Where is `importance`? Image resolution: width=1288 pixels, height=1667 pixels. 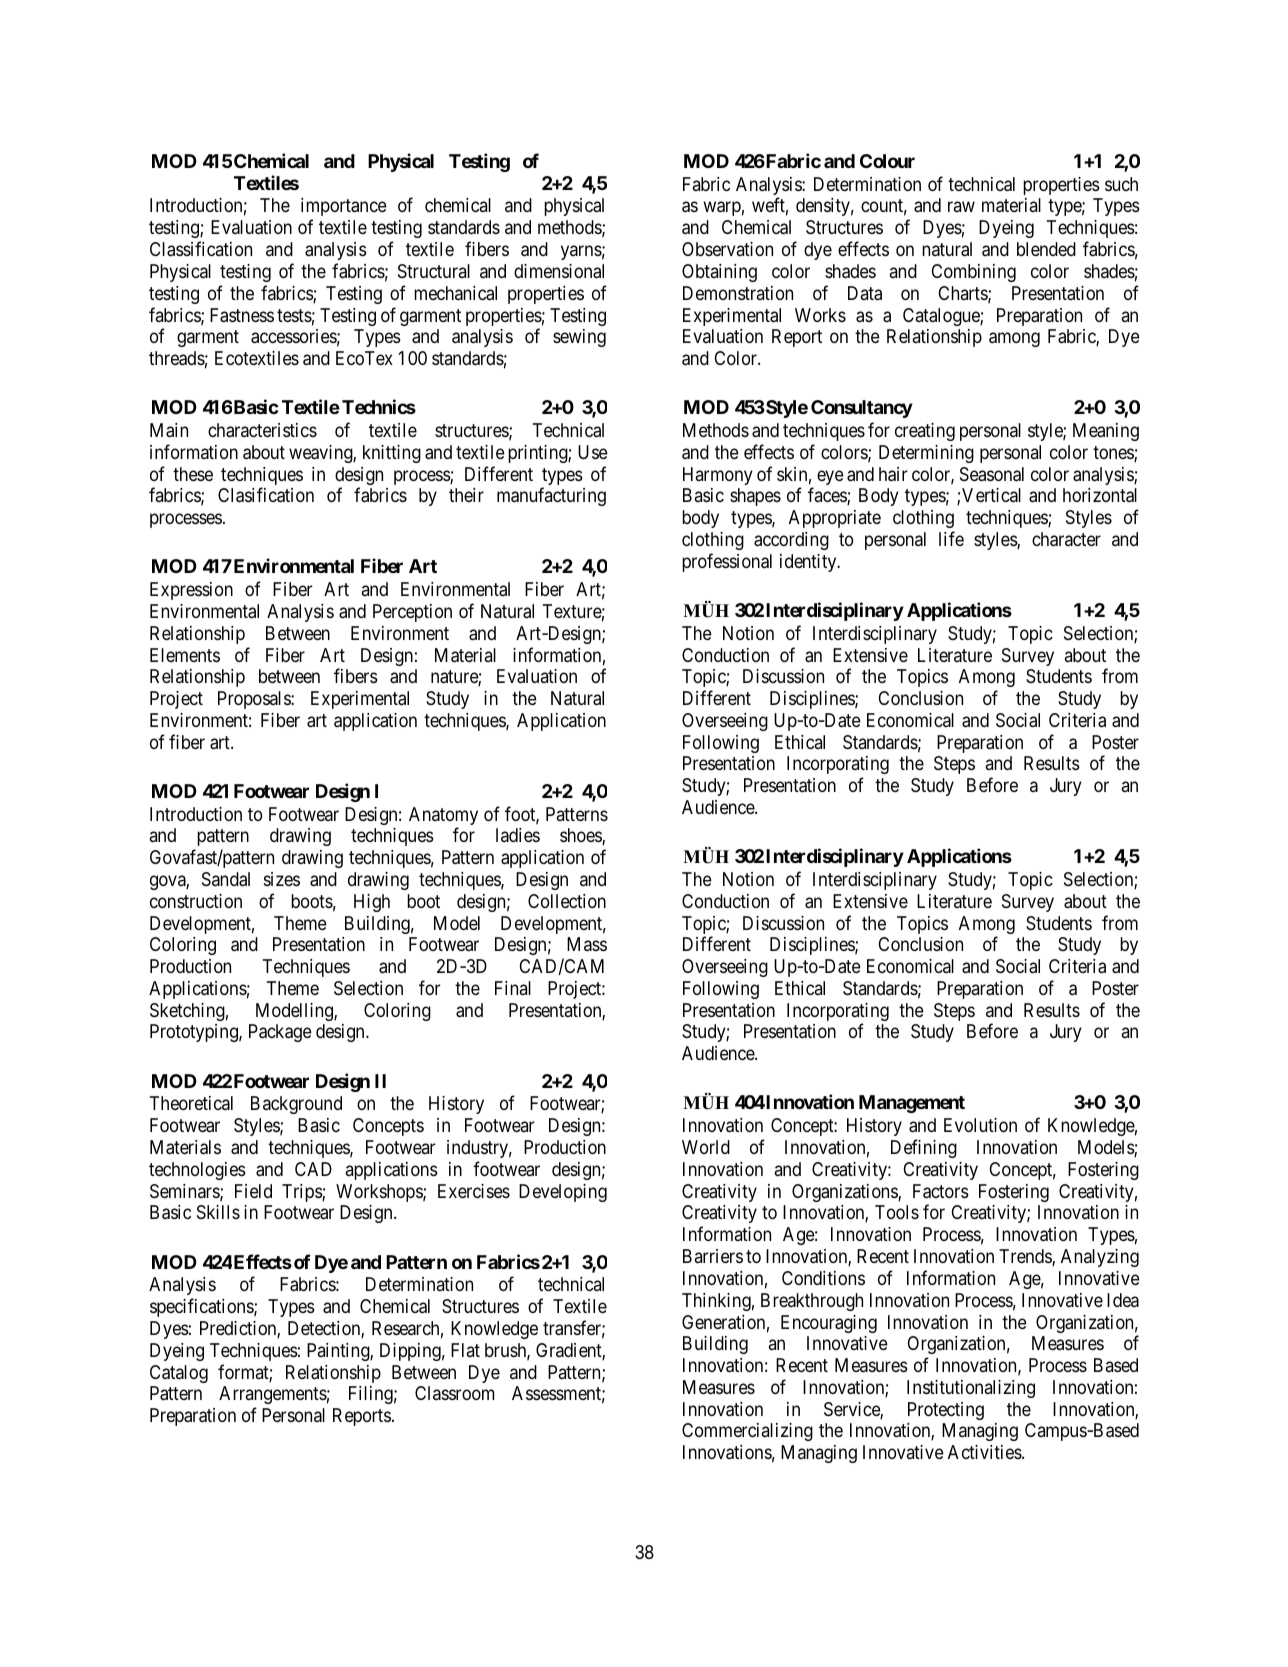
importance is located at coordinates (344, 209).
